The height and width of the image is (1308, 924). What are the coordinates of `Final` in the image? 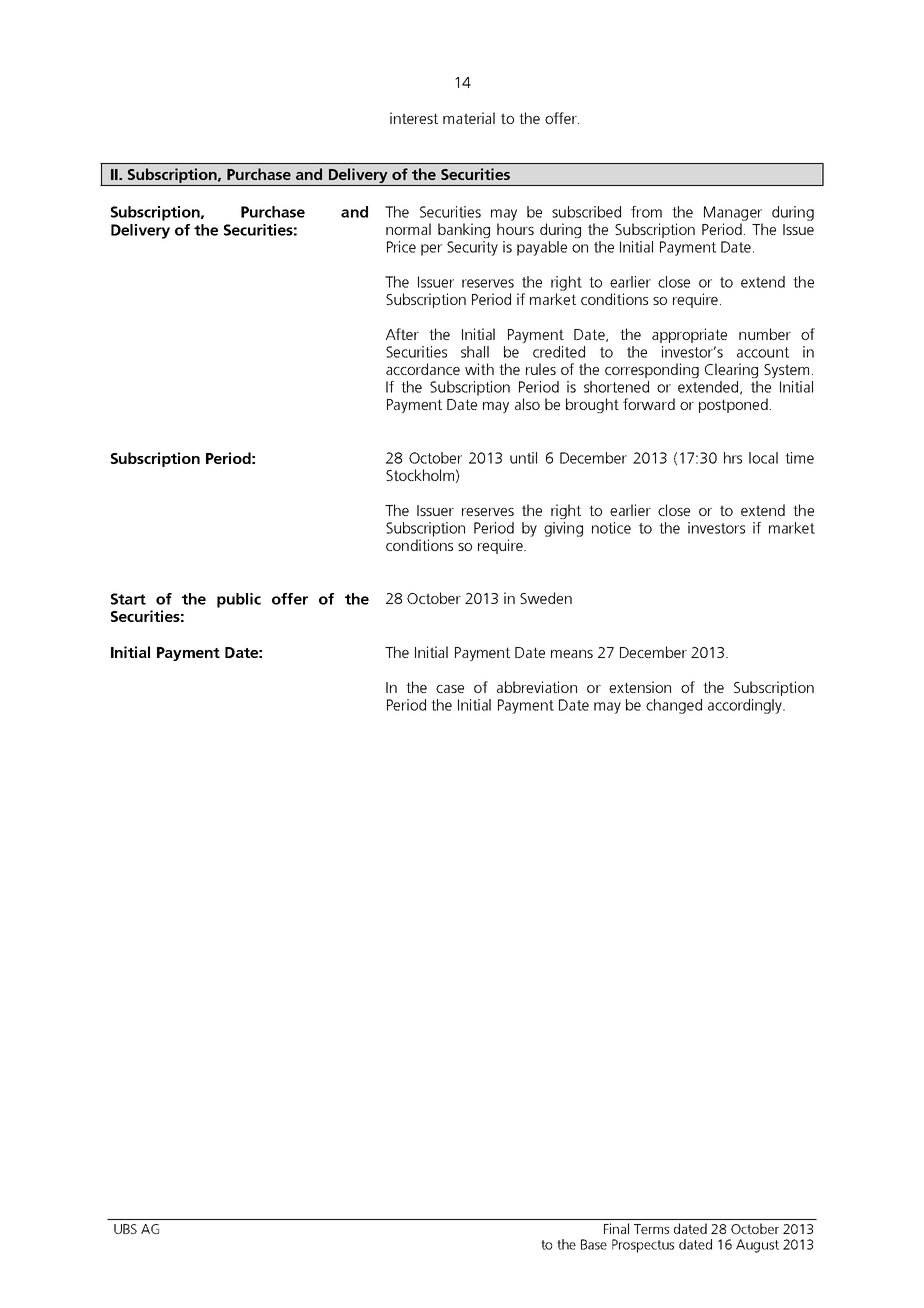 It's located at (616, 1228).
